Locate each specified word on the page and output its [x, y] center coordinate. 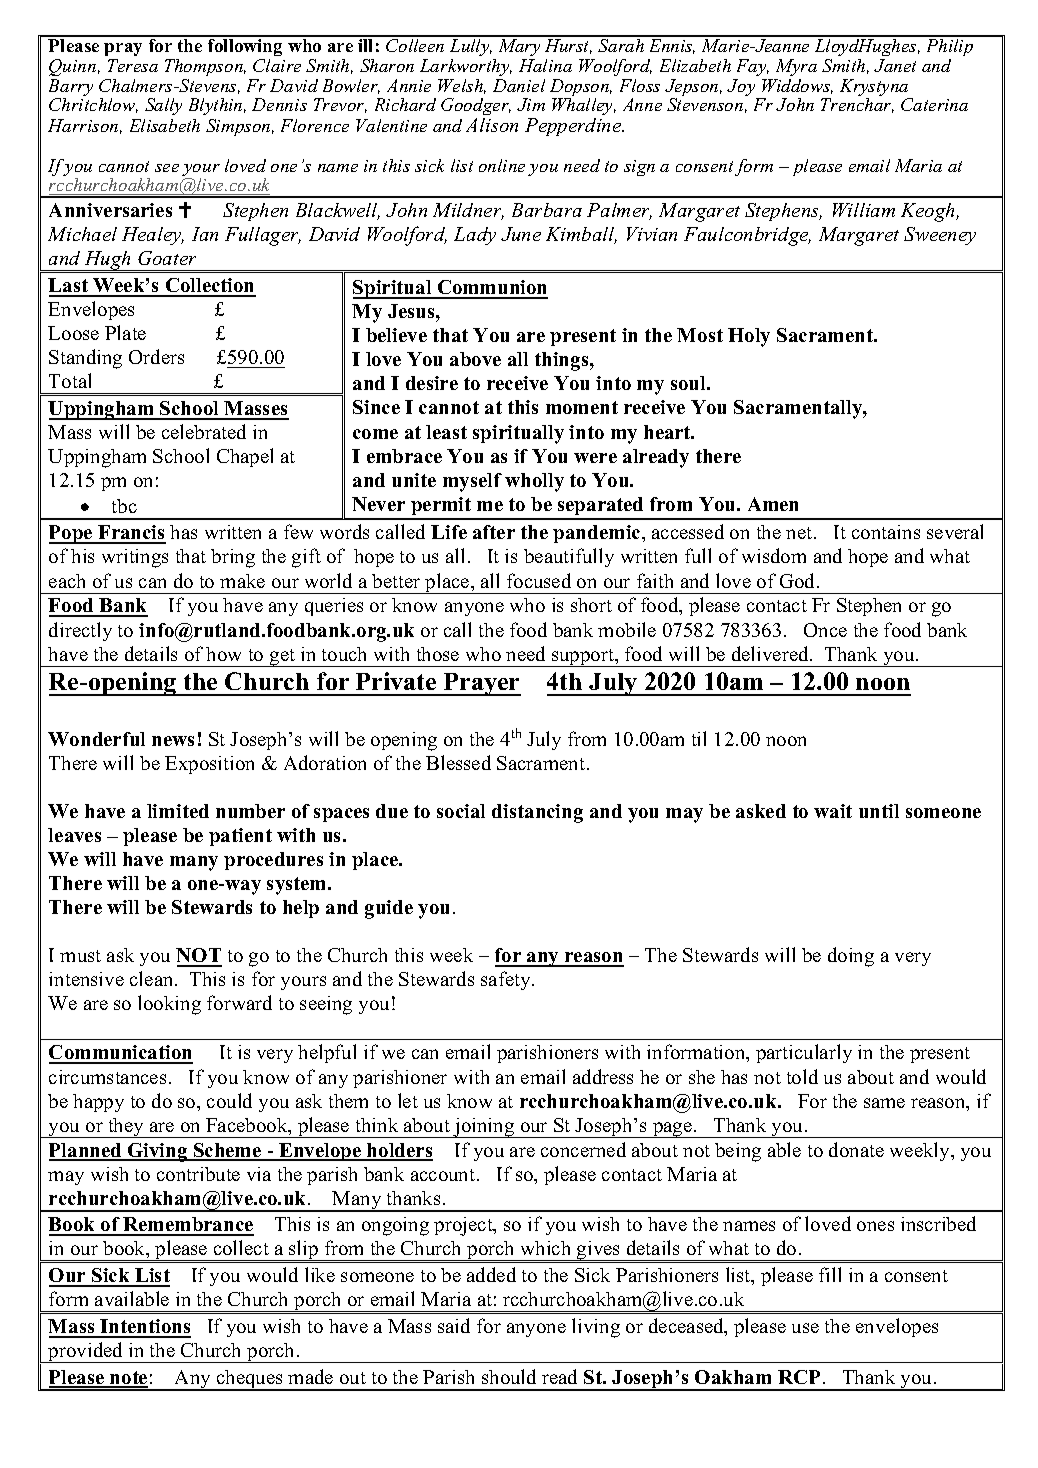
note [128, 1379]
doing [851, 957]
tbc [124, 506]
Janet [895, 65]
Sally [163, 106]
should [509, 1376]
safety [507, 980]
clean [153, 978]
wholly [534, 482]
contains [886, 532]
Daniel [519, 85]
